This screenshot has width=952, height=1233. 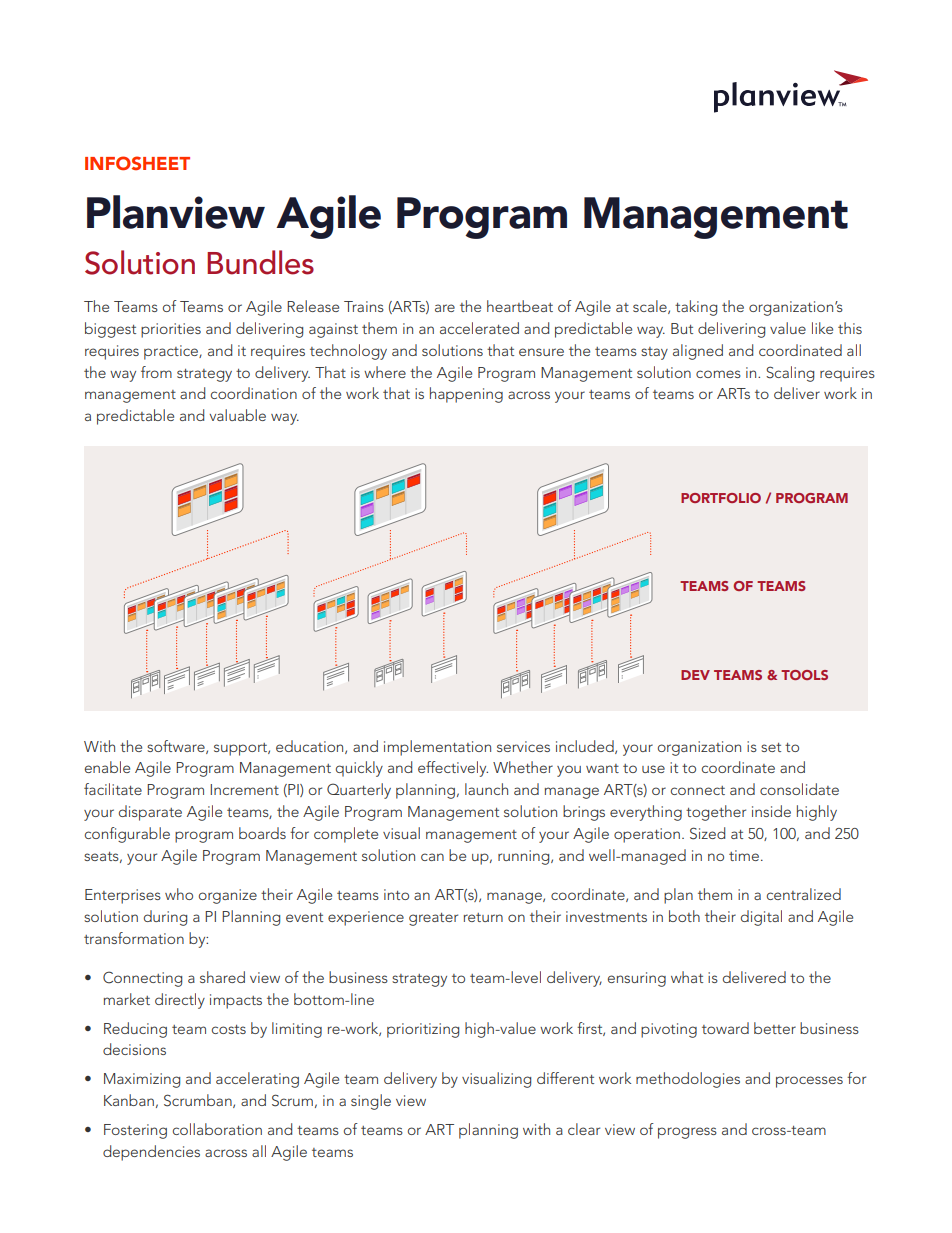 I want to click on clear, so click(x=584, y=1129).
